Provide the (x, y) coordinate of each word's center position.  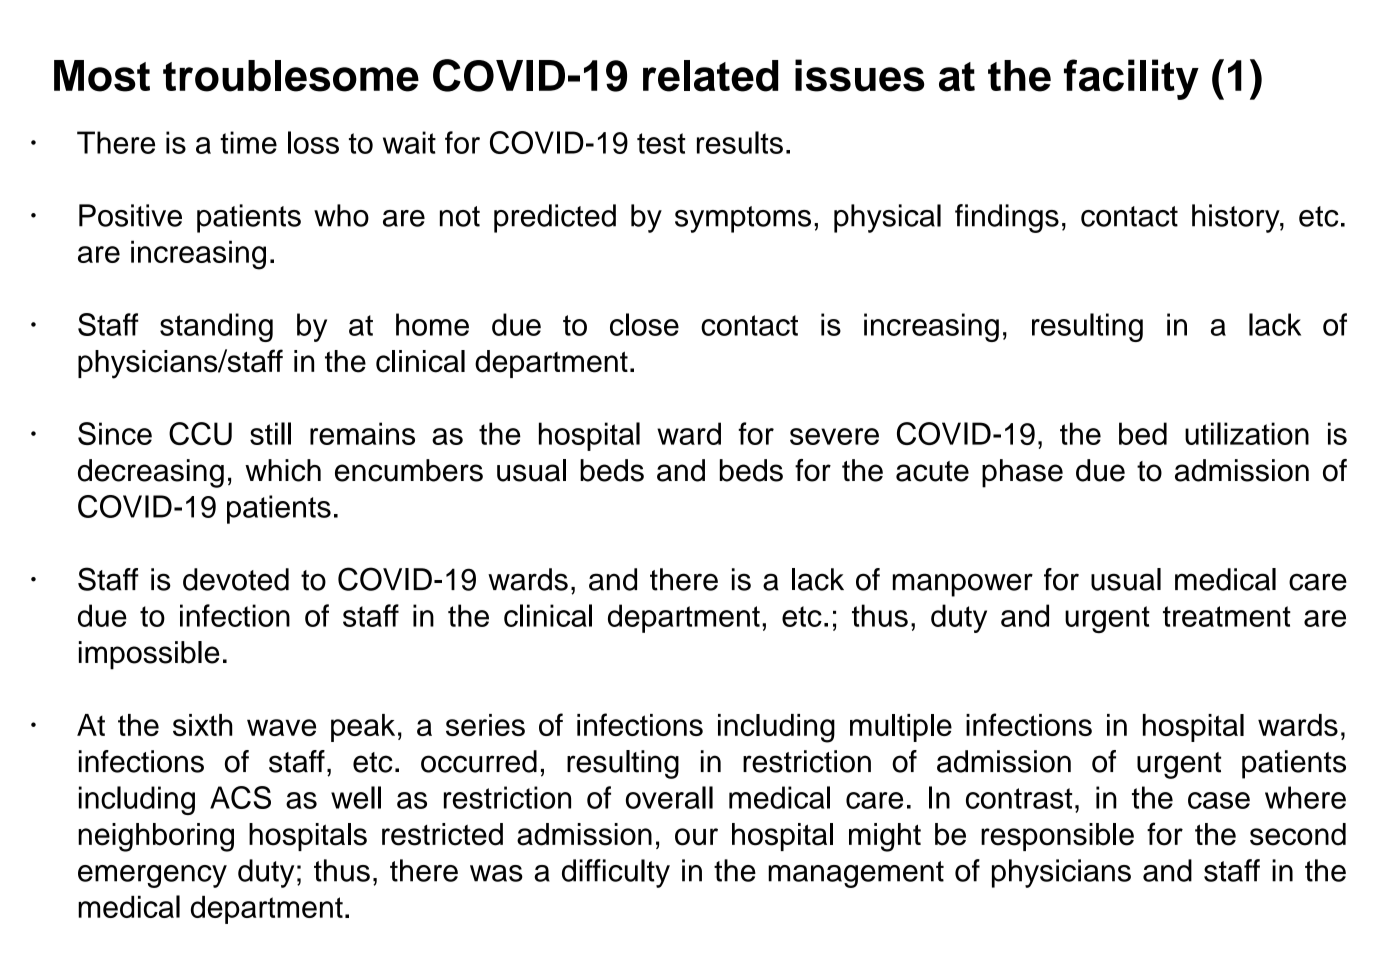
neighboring (156, 837)
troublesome (291, 76)
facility (1131, 79)
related (710, 76)
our (696, 837)
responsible (1057, 837)
